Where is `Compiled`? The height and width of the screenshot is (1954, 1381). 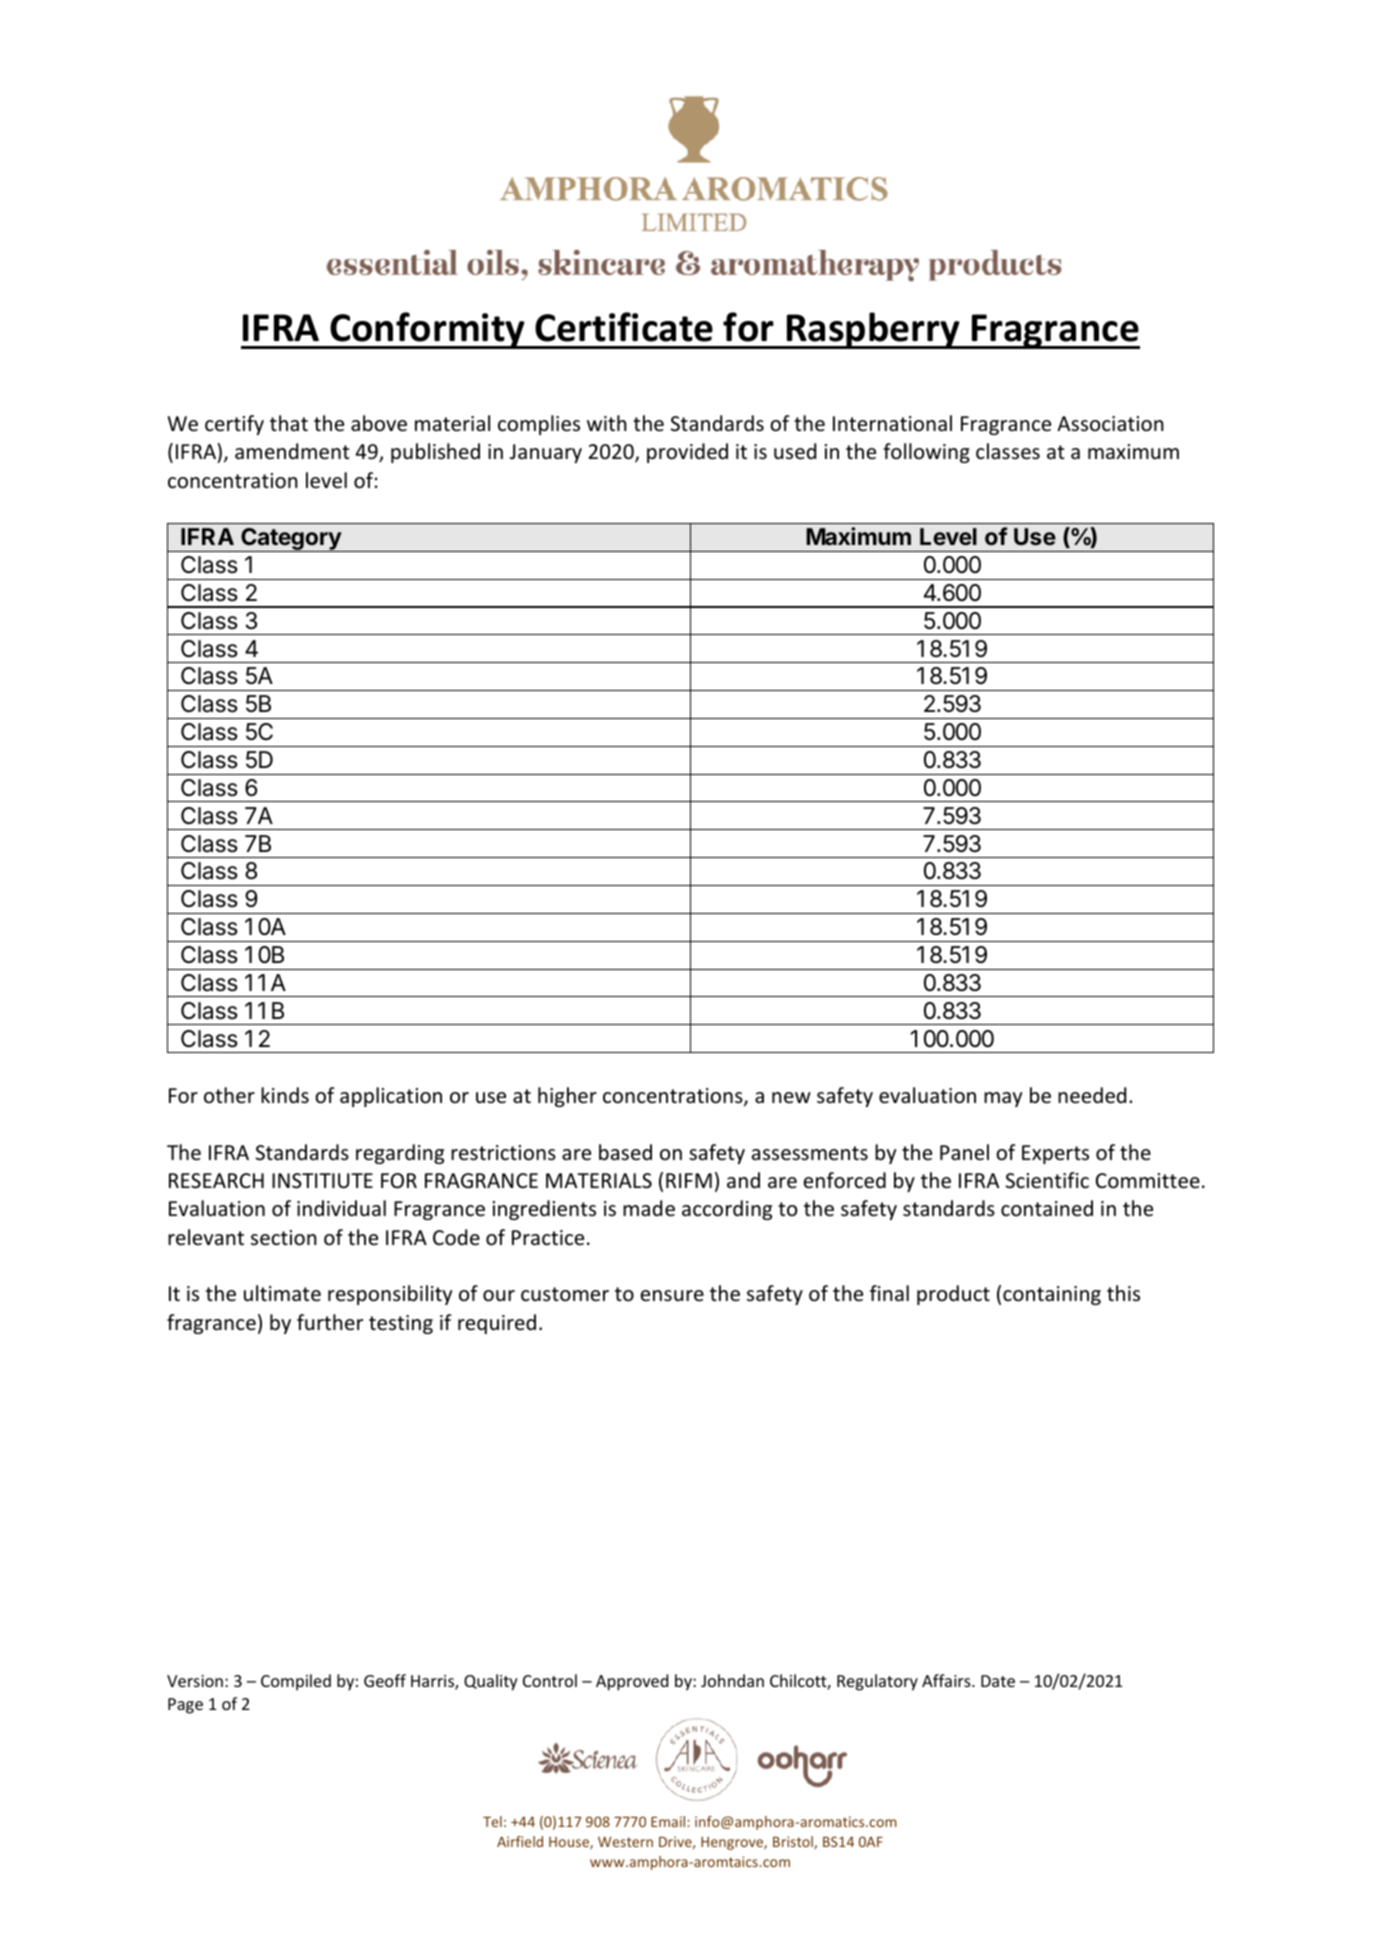 Compiled is located at coordinates (296, 1682).
